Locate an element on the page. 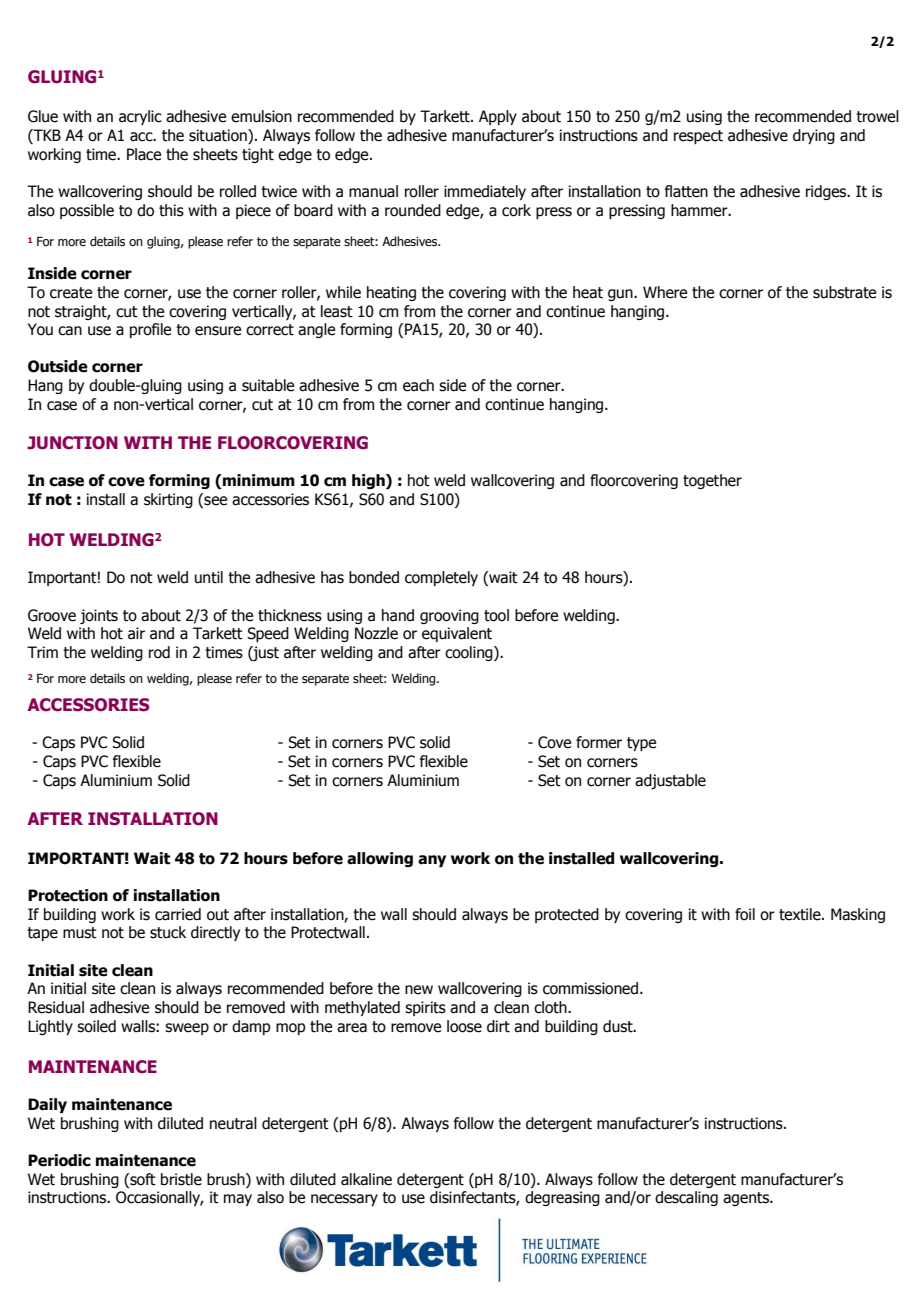  rod is located at coordinates (159, 652).
